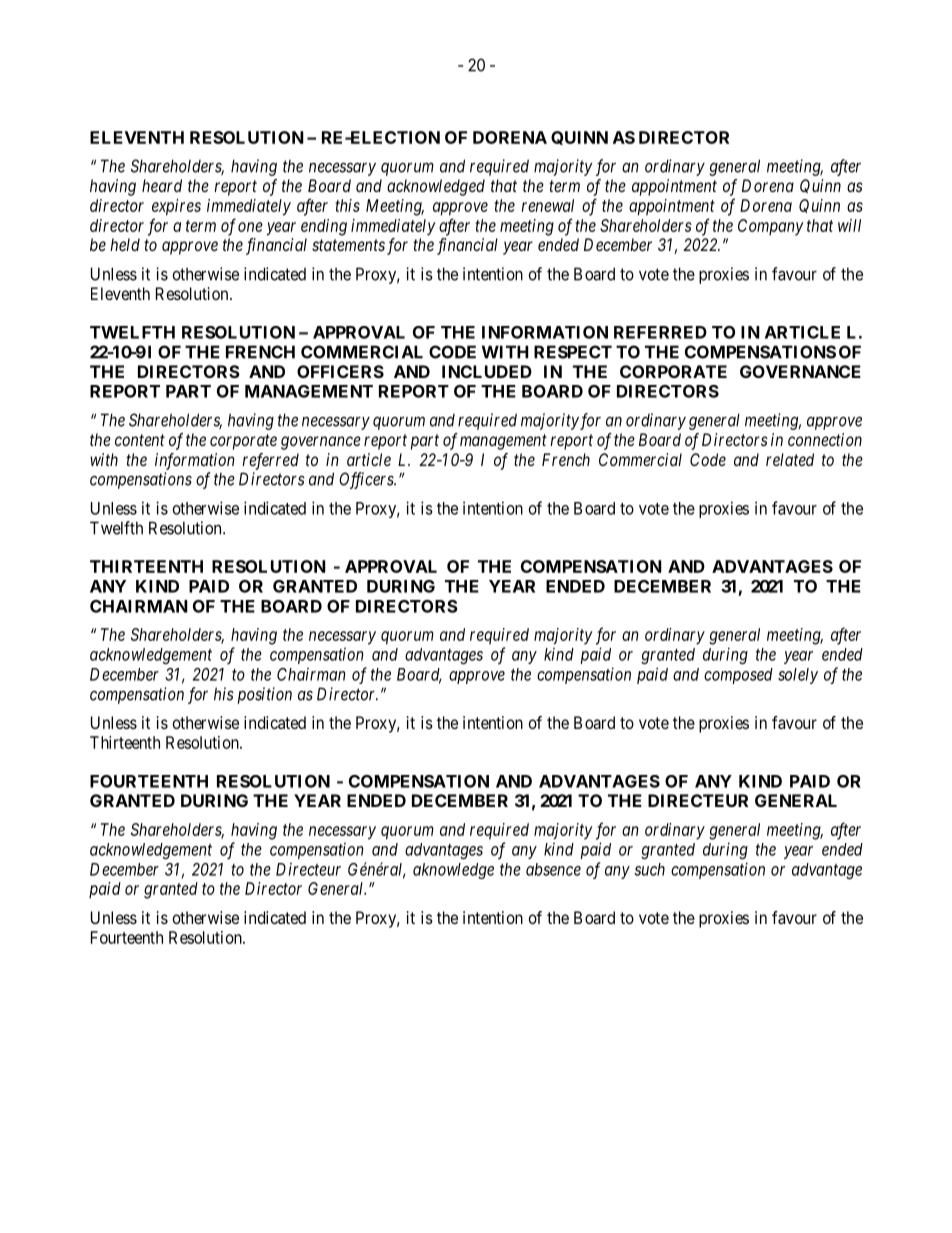  What do you see at coordinates (738, 676) in the image?
I see `composed` at bounding box center [738, 676].
